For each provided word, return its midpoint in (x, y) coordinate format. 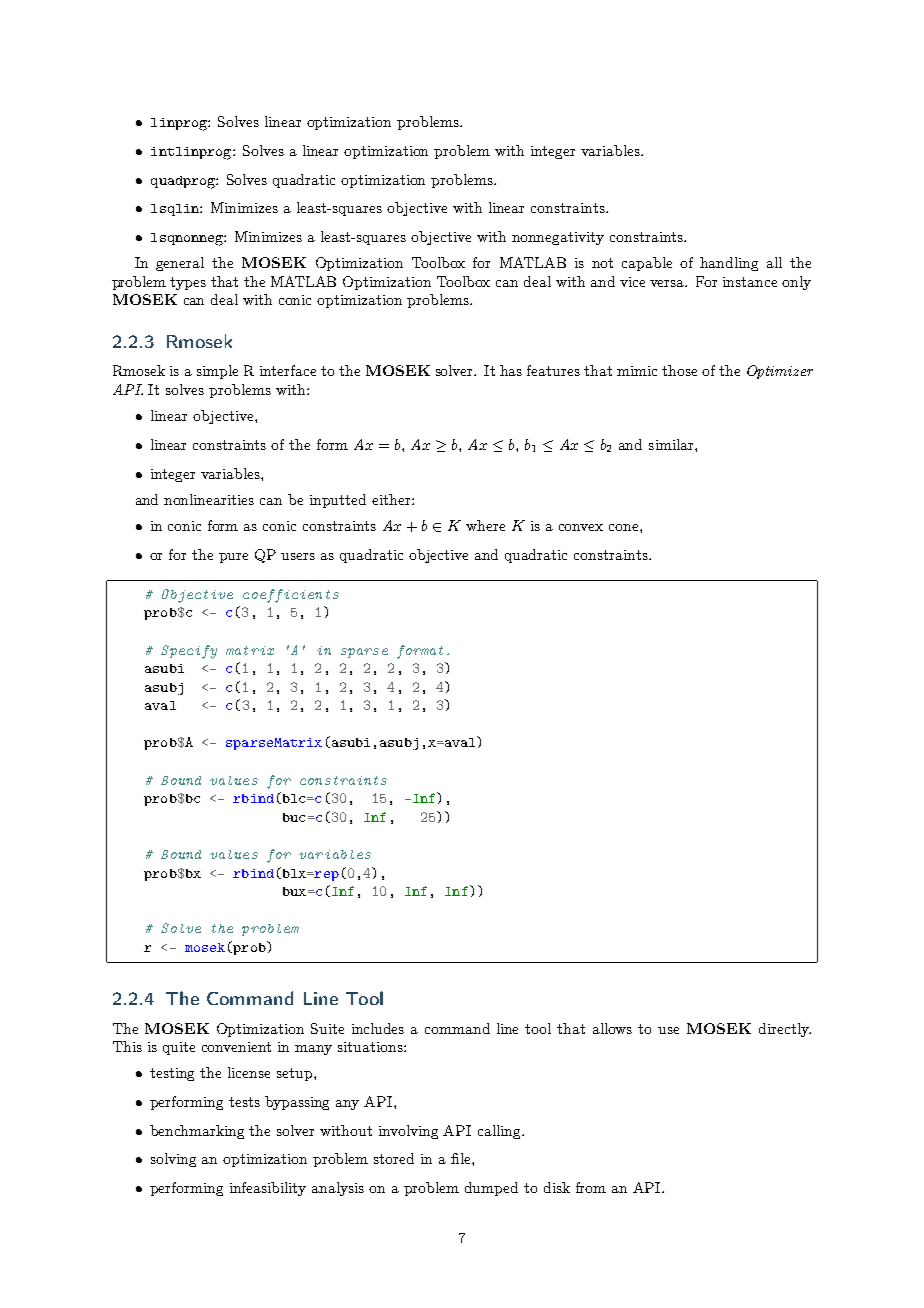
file (462, 1158)
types (188, 283)
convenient (236, 1047)
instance (750, 282)
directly (785, 1030)
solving (173, 1160)
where (485, 525)
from (591, 1187)
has (511, 370)
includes (378, 1028)
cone (625, 527)
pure (233, 558)
